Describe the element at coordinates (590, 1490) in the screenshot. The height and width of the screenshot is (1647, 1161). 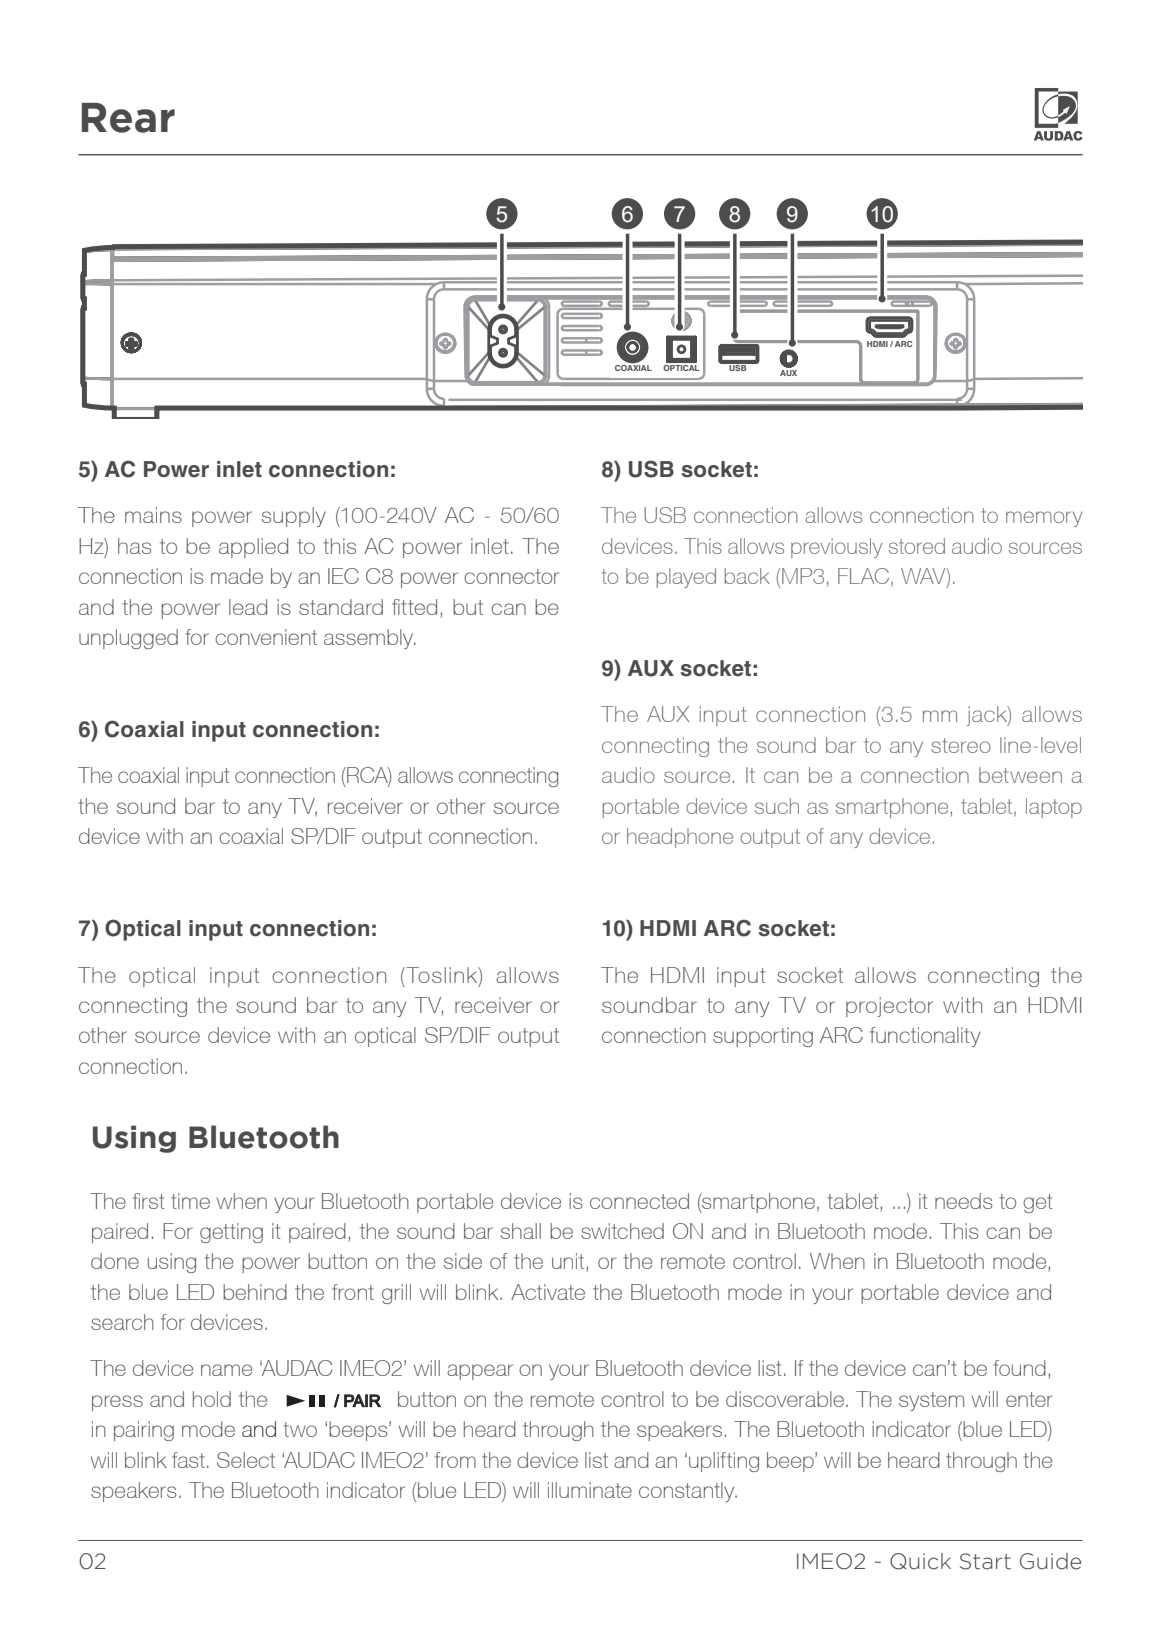
I see `illuminate` at that location.
